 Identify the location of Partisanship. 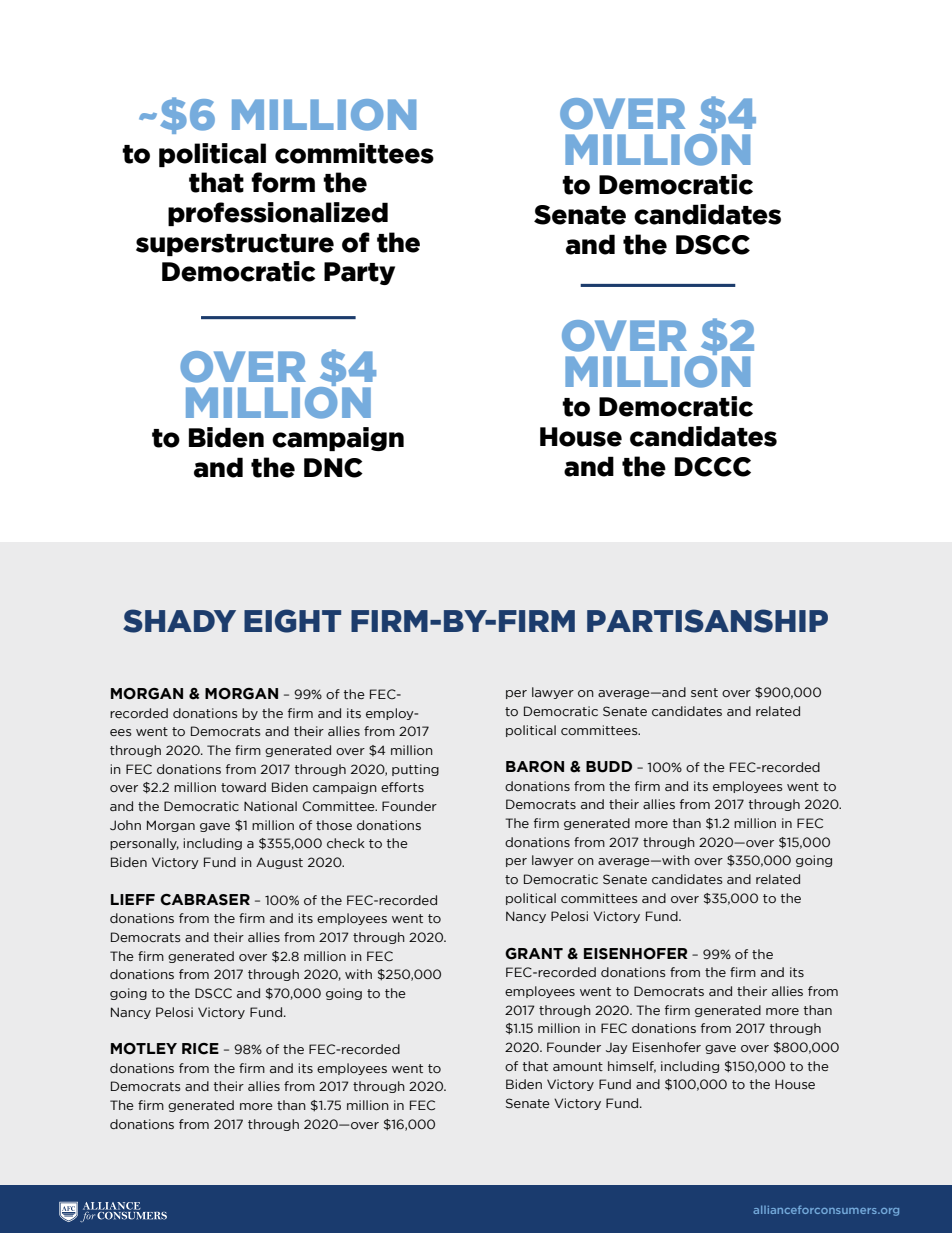
(707, 621).
